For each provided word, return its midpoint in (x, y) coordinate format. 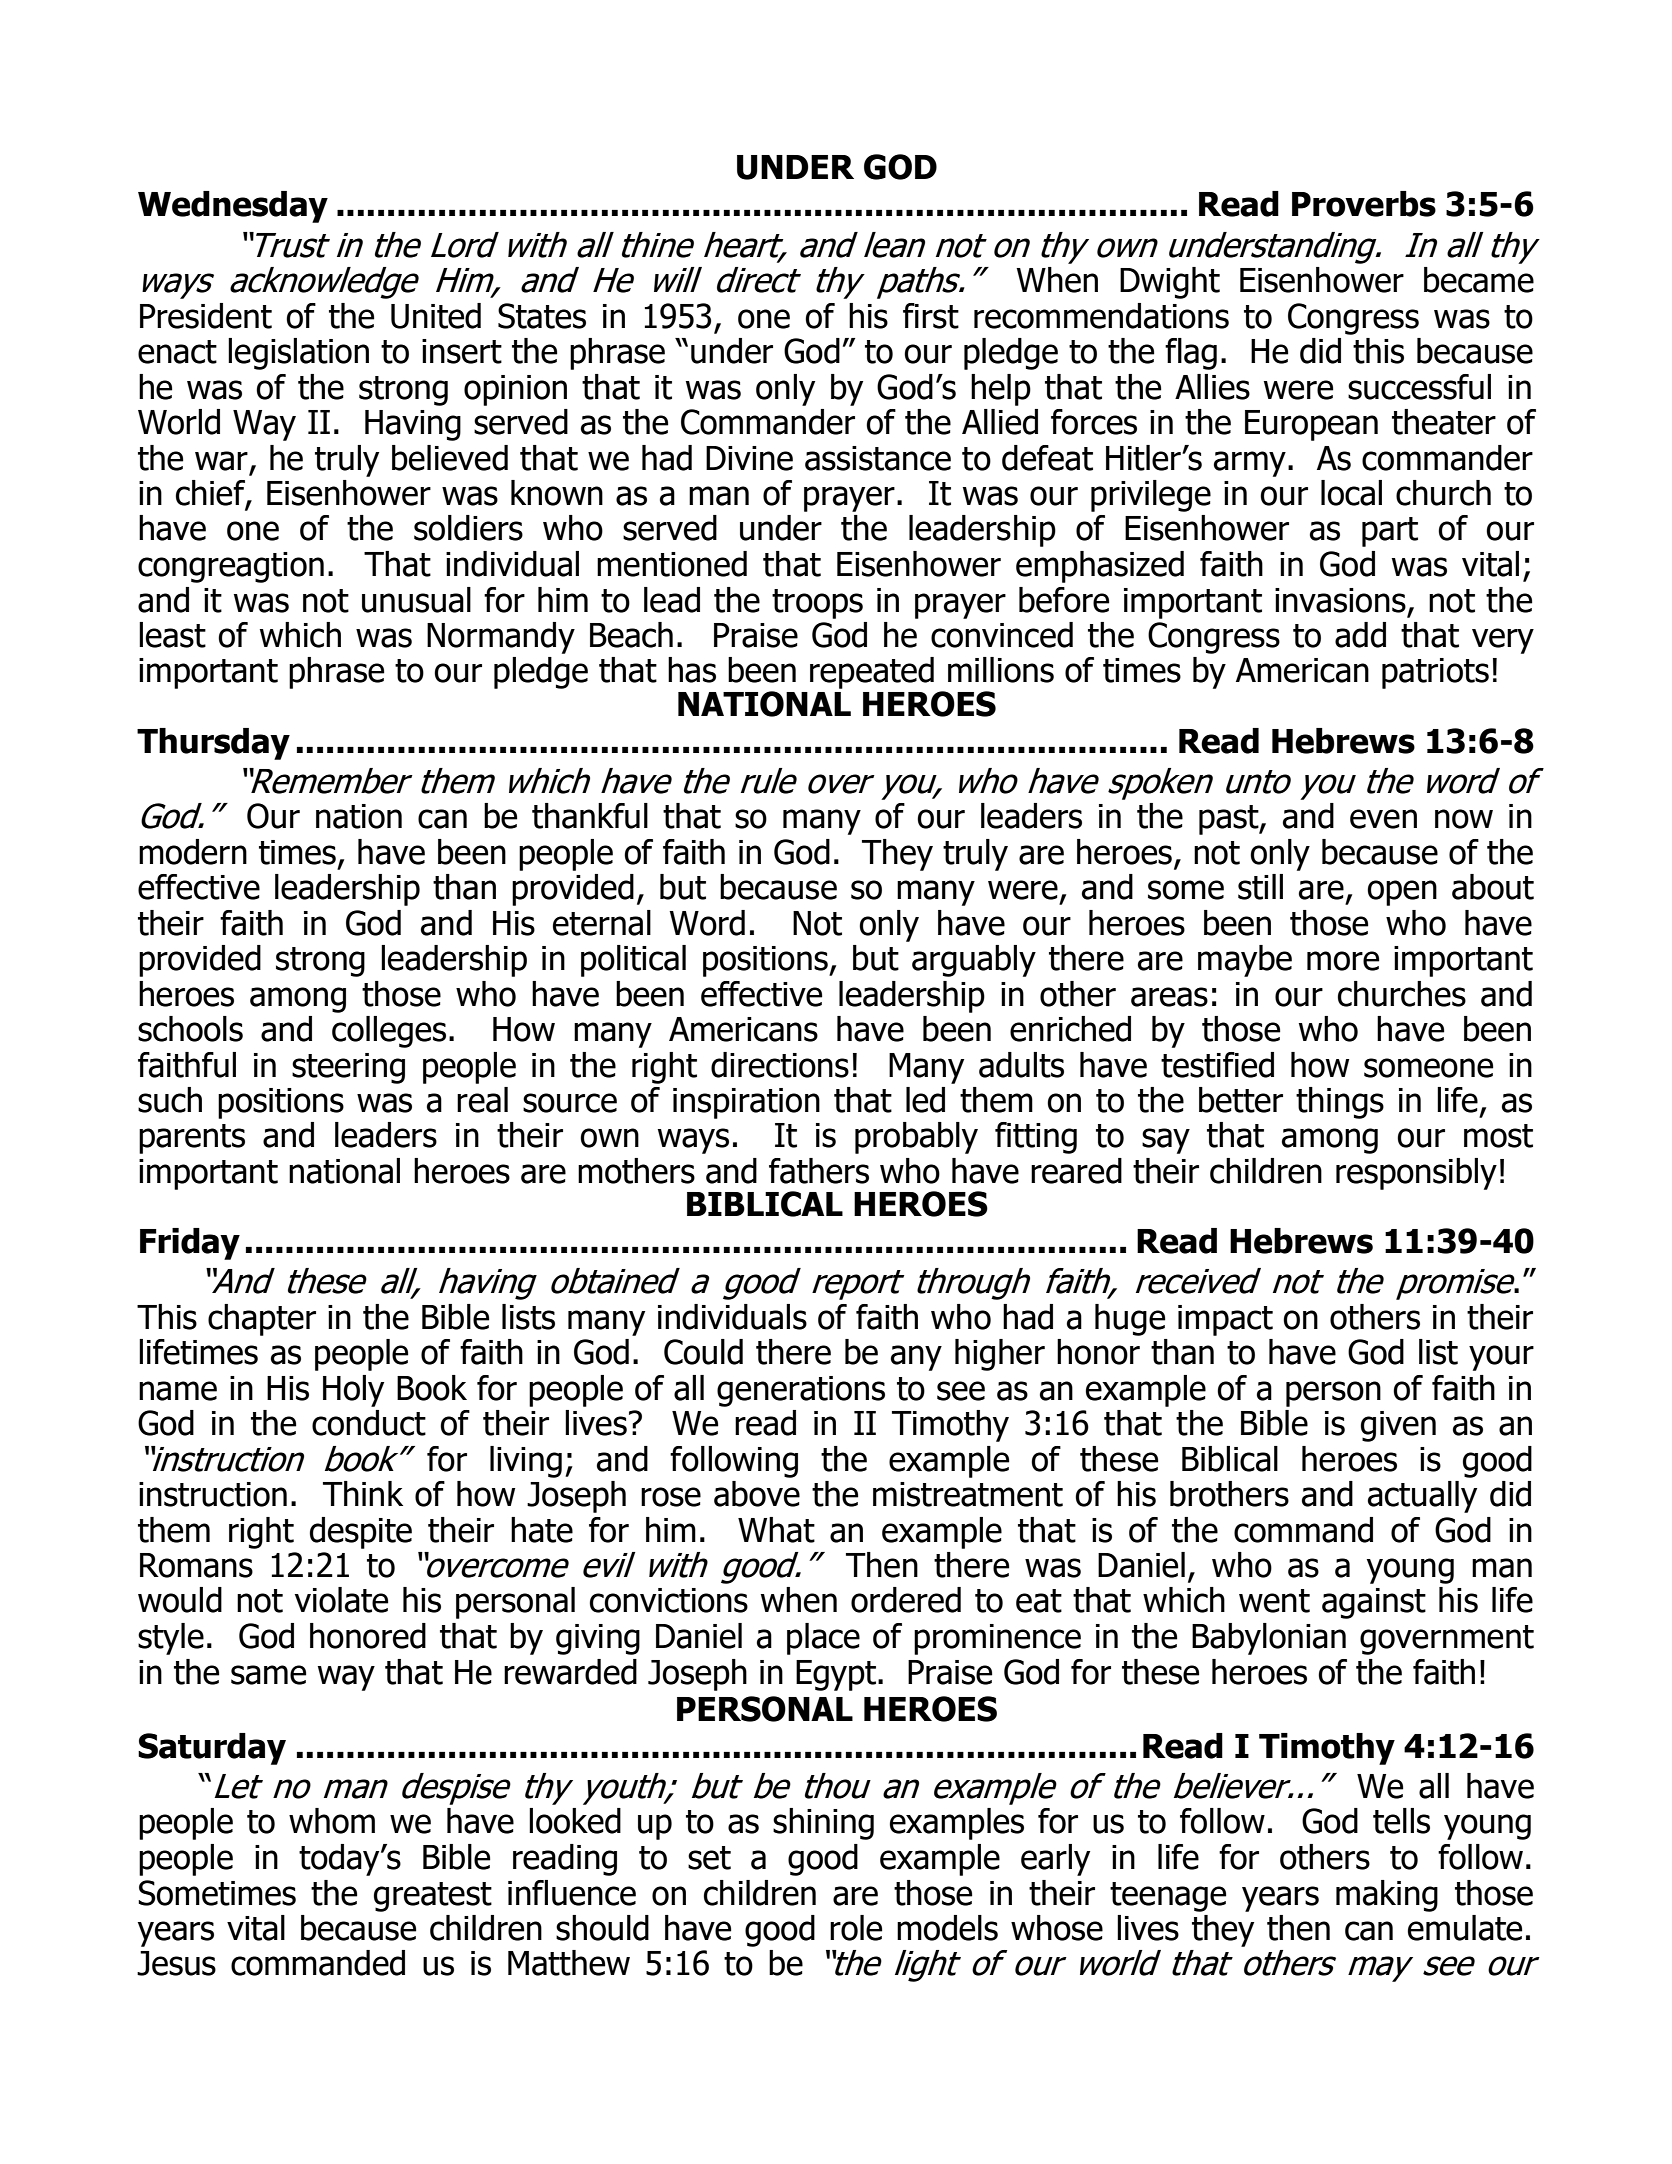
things (1340, 1103)
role (856, 1928)
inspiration (746, 1103)
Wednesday (233, 207)
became (1479, 280)
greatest (433, 1897)
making (1387, 1896)
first (931, 316)
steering (348, 1068)
